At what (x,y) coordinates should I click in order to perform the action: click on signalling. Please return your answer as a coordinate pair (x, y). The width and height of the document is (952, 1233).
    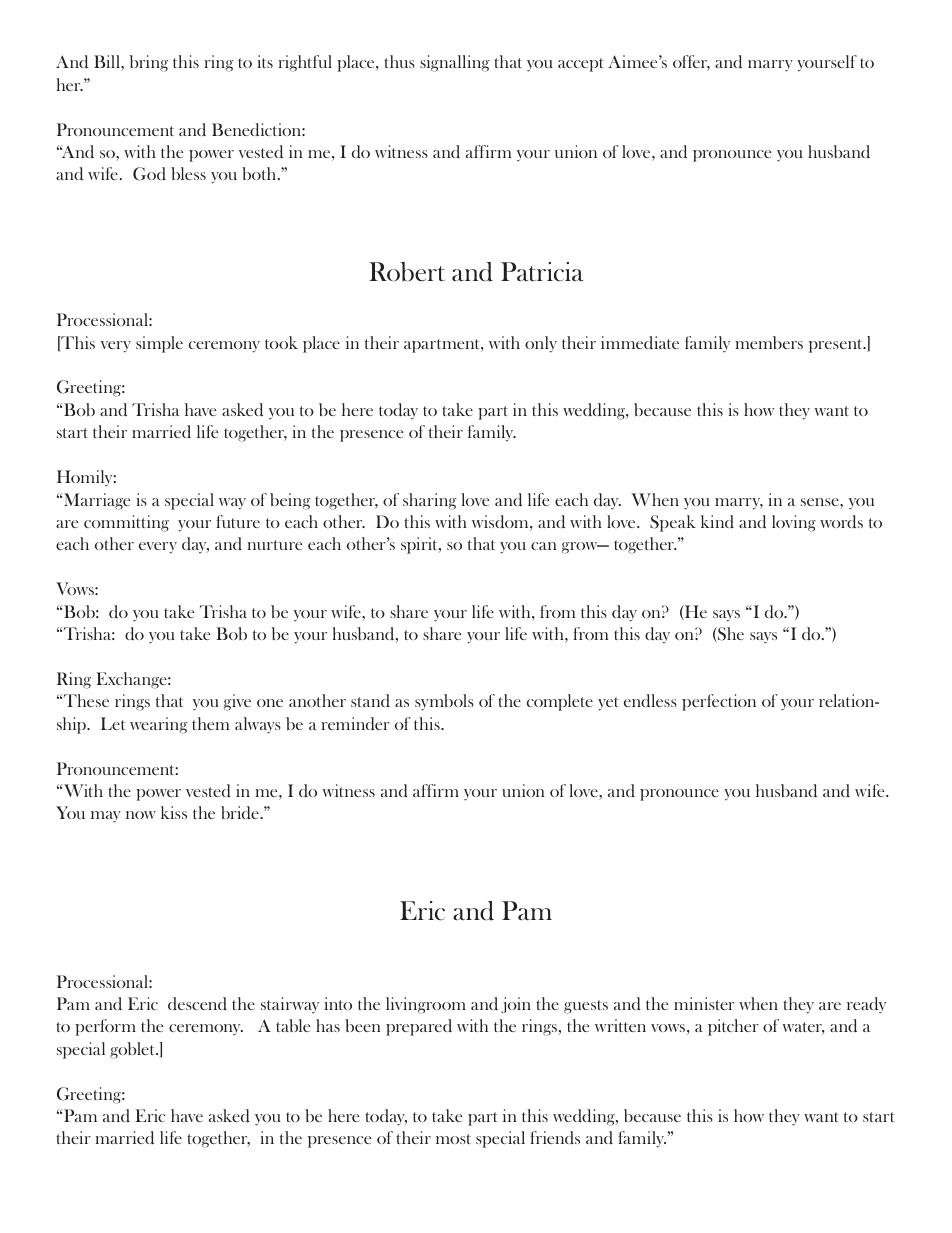
    Looking at the image, I should click on (455, 63).
